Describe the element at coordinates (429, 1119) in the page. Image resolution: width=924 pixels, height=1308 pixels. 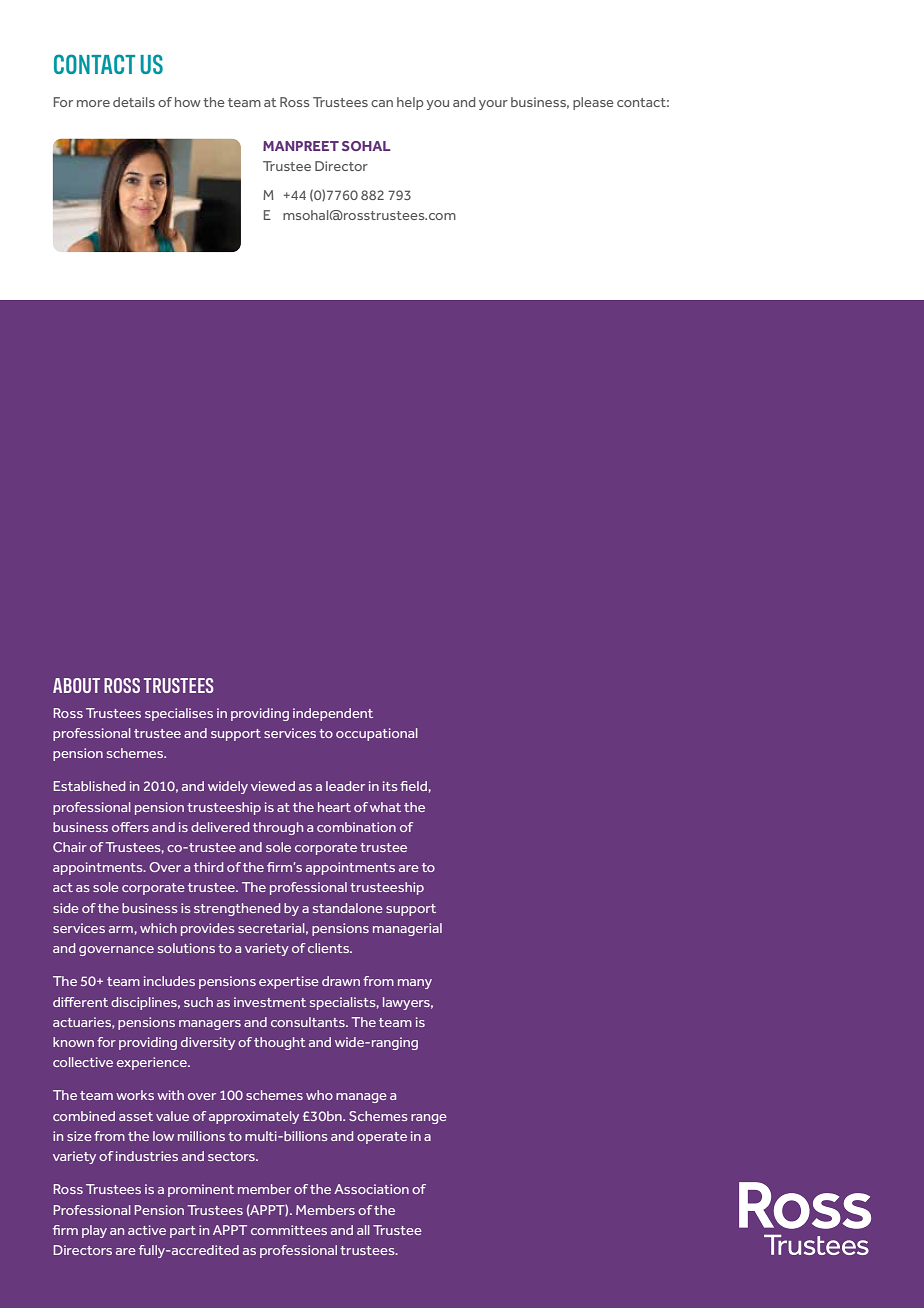
I see `range` at that location.
